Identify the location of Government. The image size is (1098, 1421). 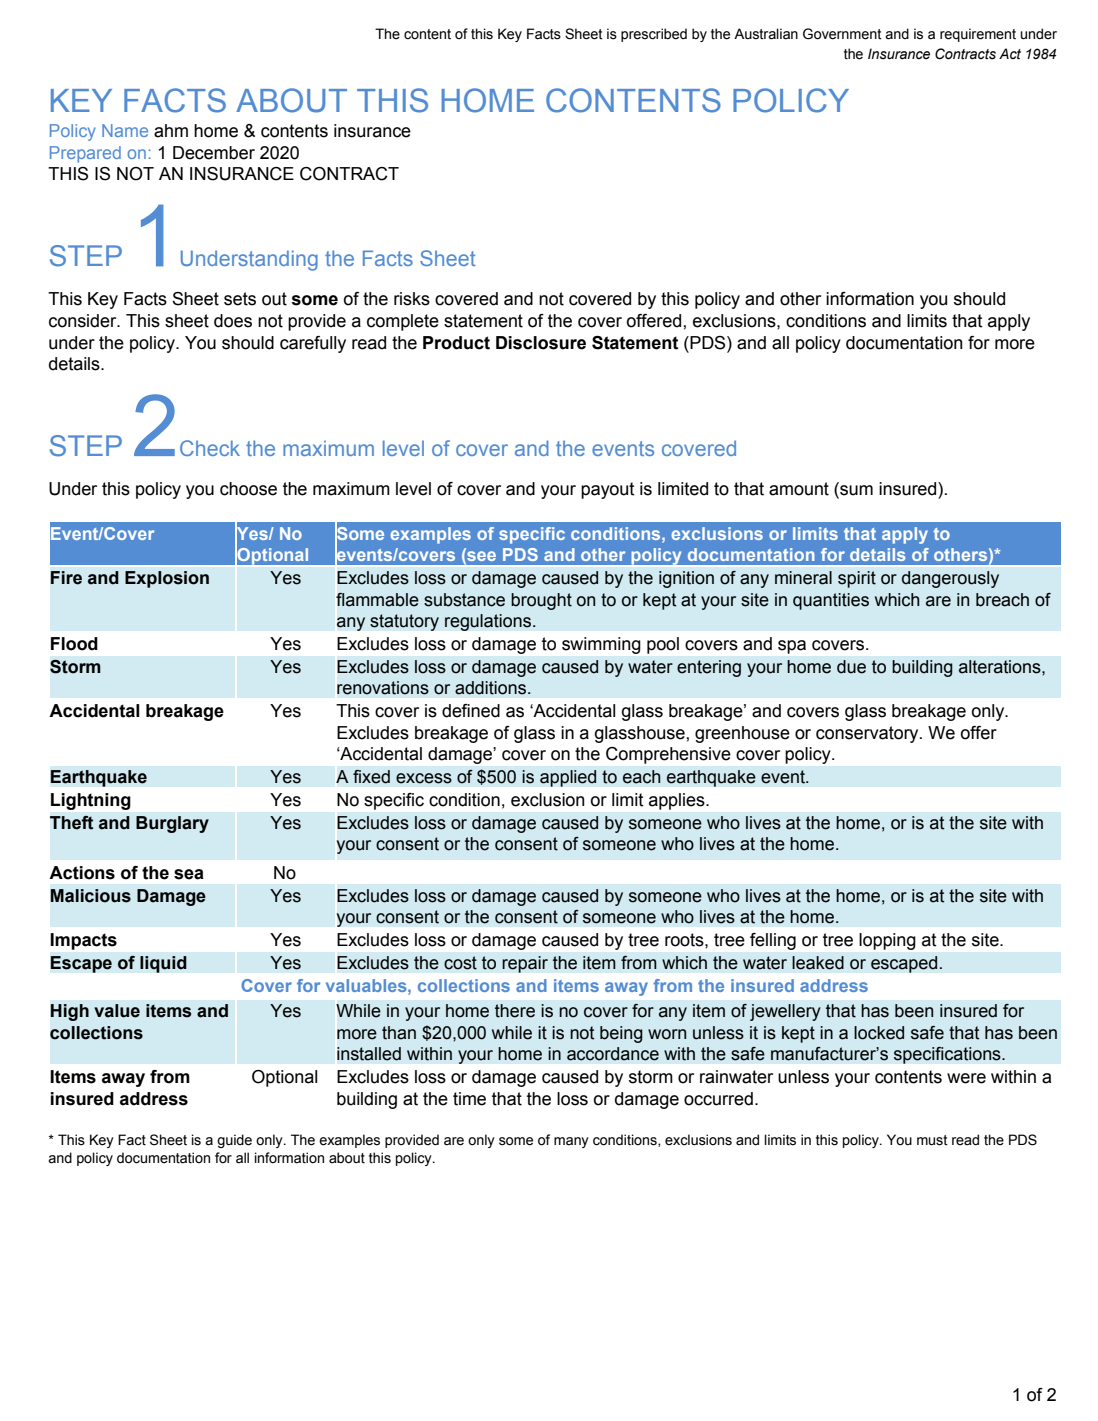
(842, 34).
